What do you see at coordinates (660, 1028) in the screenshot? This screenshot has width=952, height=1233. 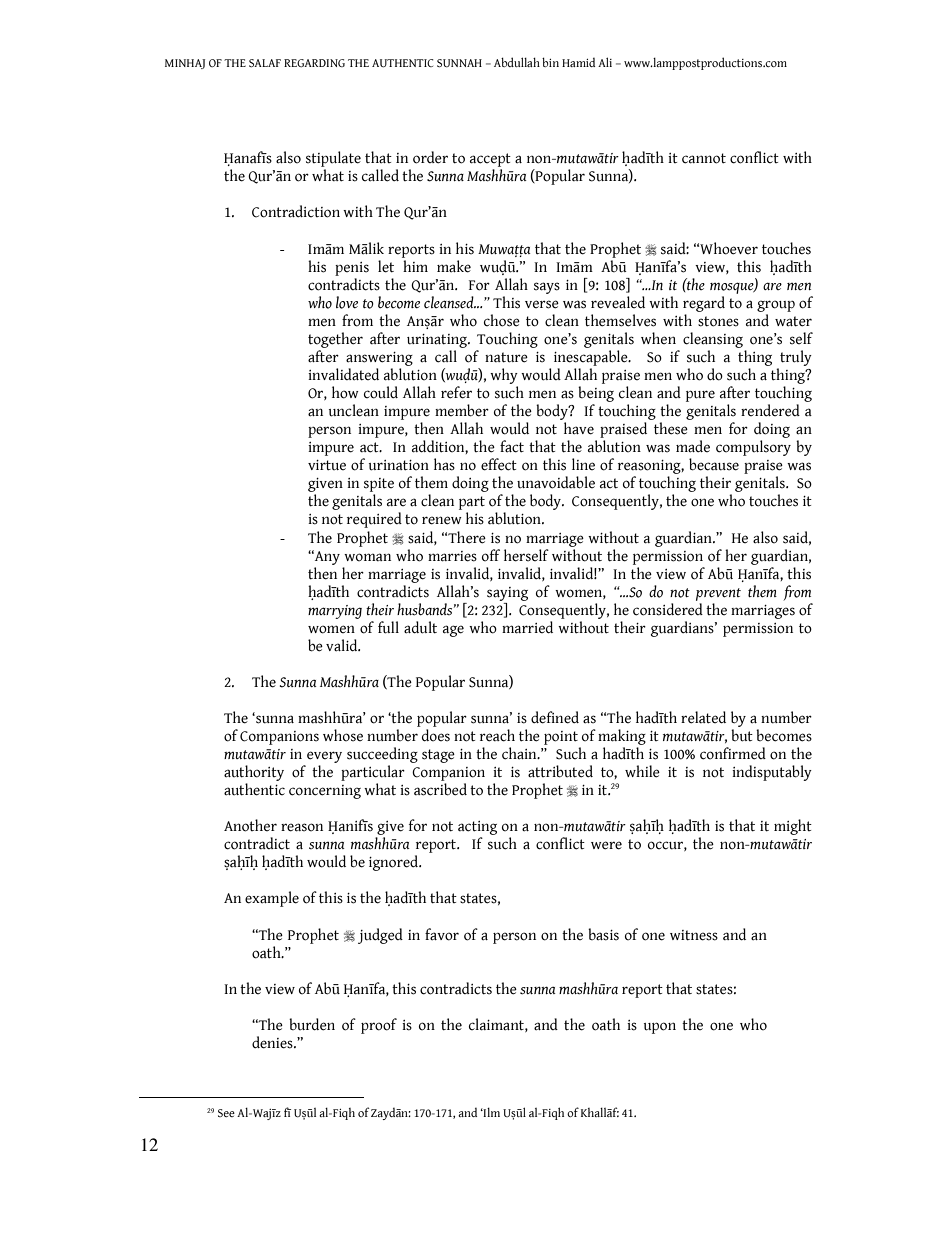 I see `upon` at bounding box center [660, 1028].
